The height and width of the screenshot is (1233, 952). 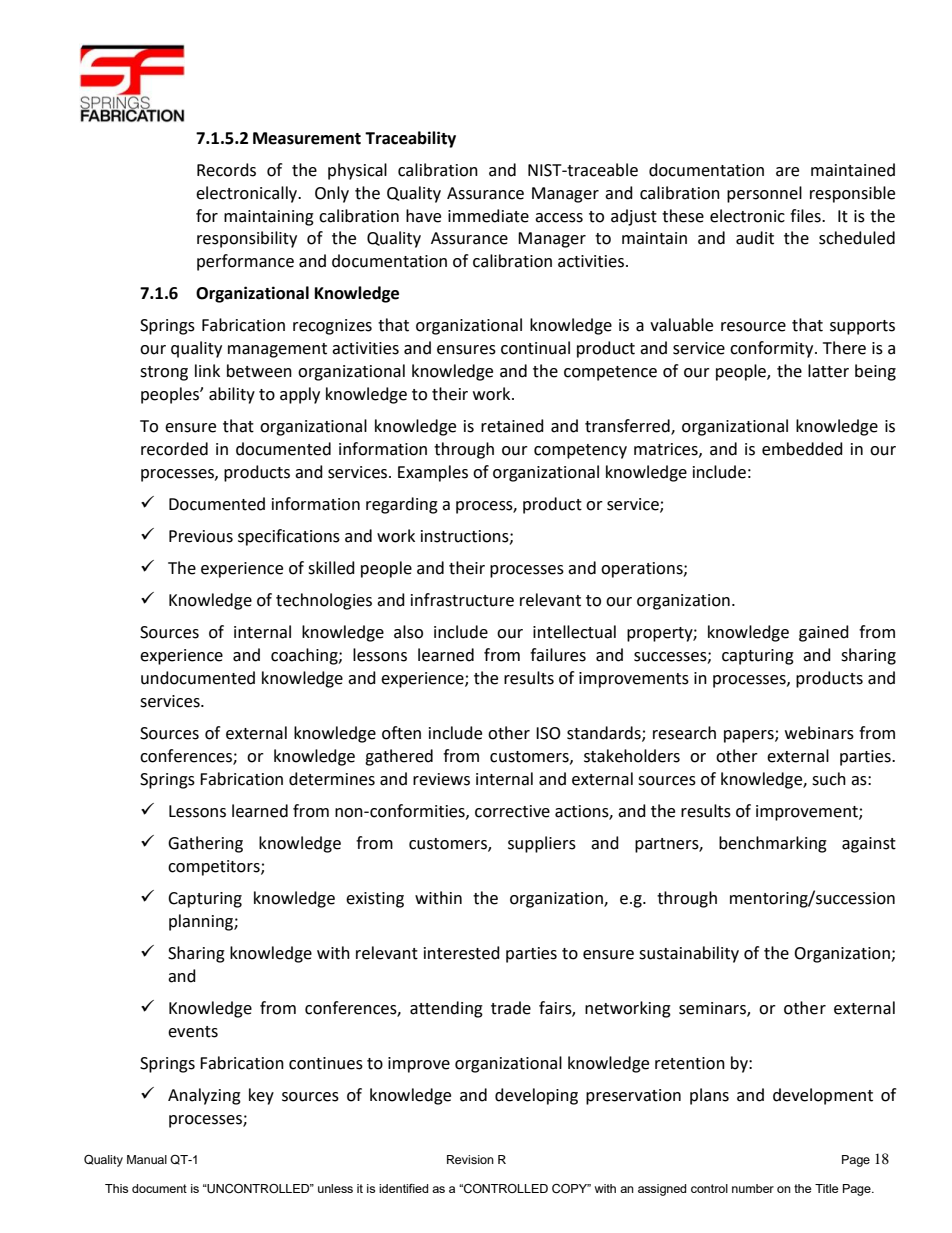 I want to click on number, so click(x=753, y=1188).
